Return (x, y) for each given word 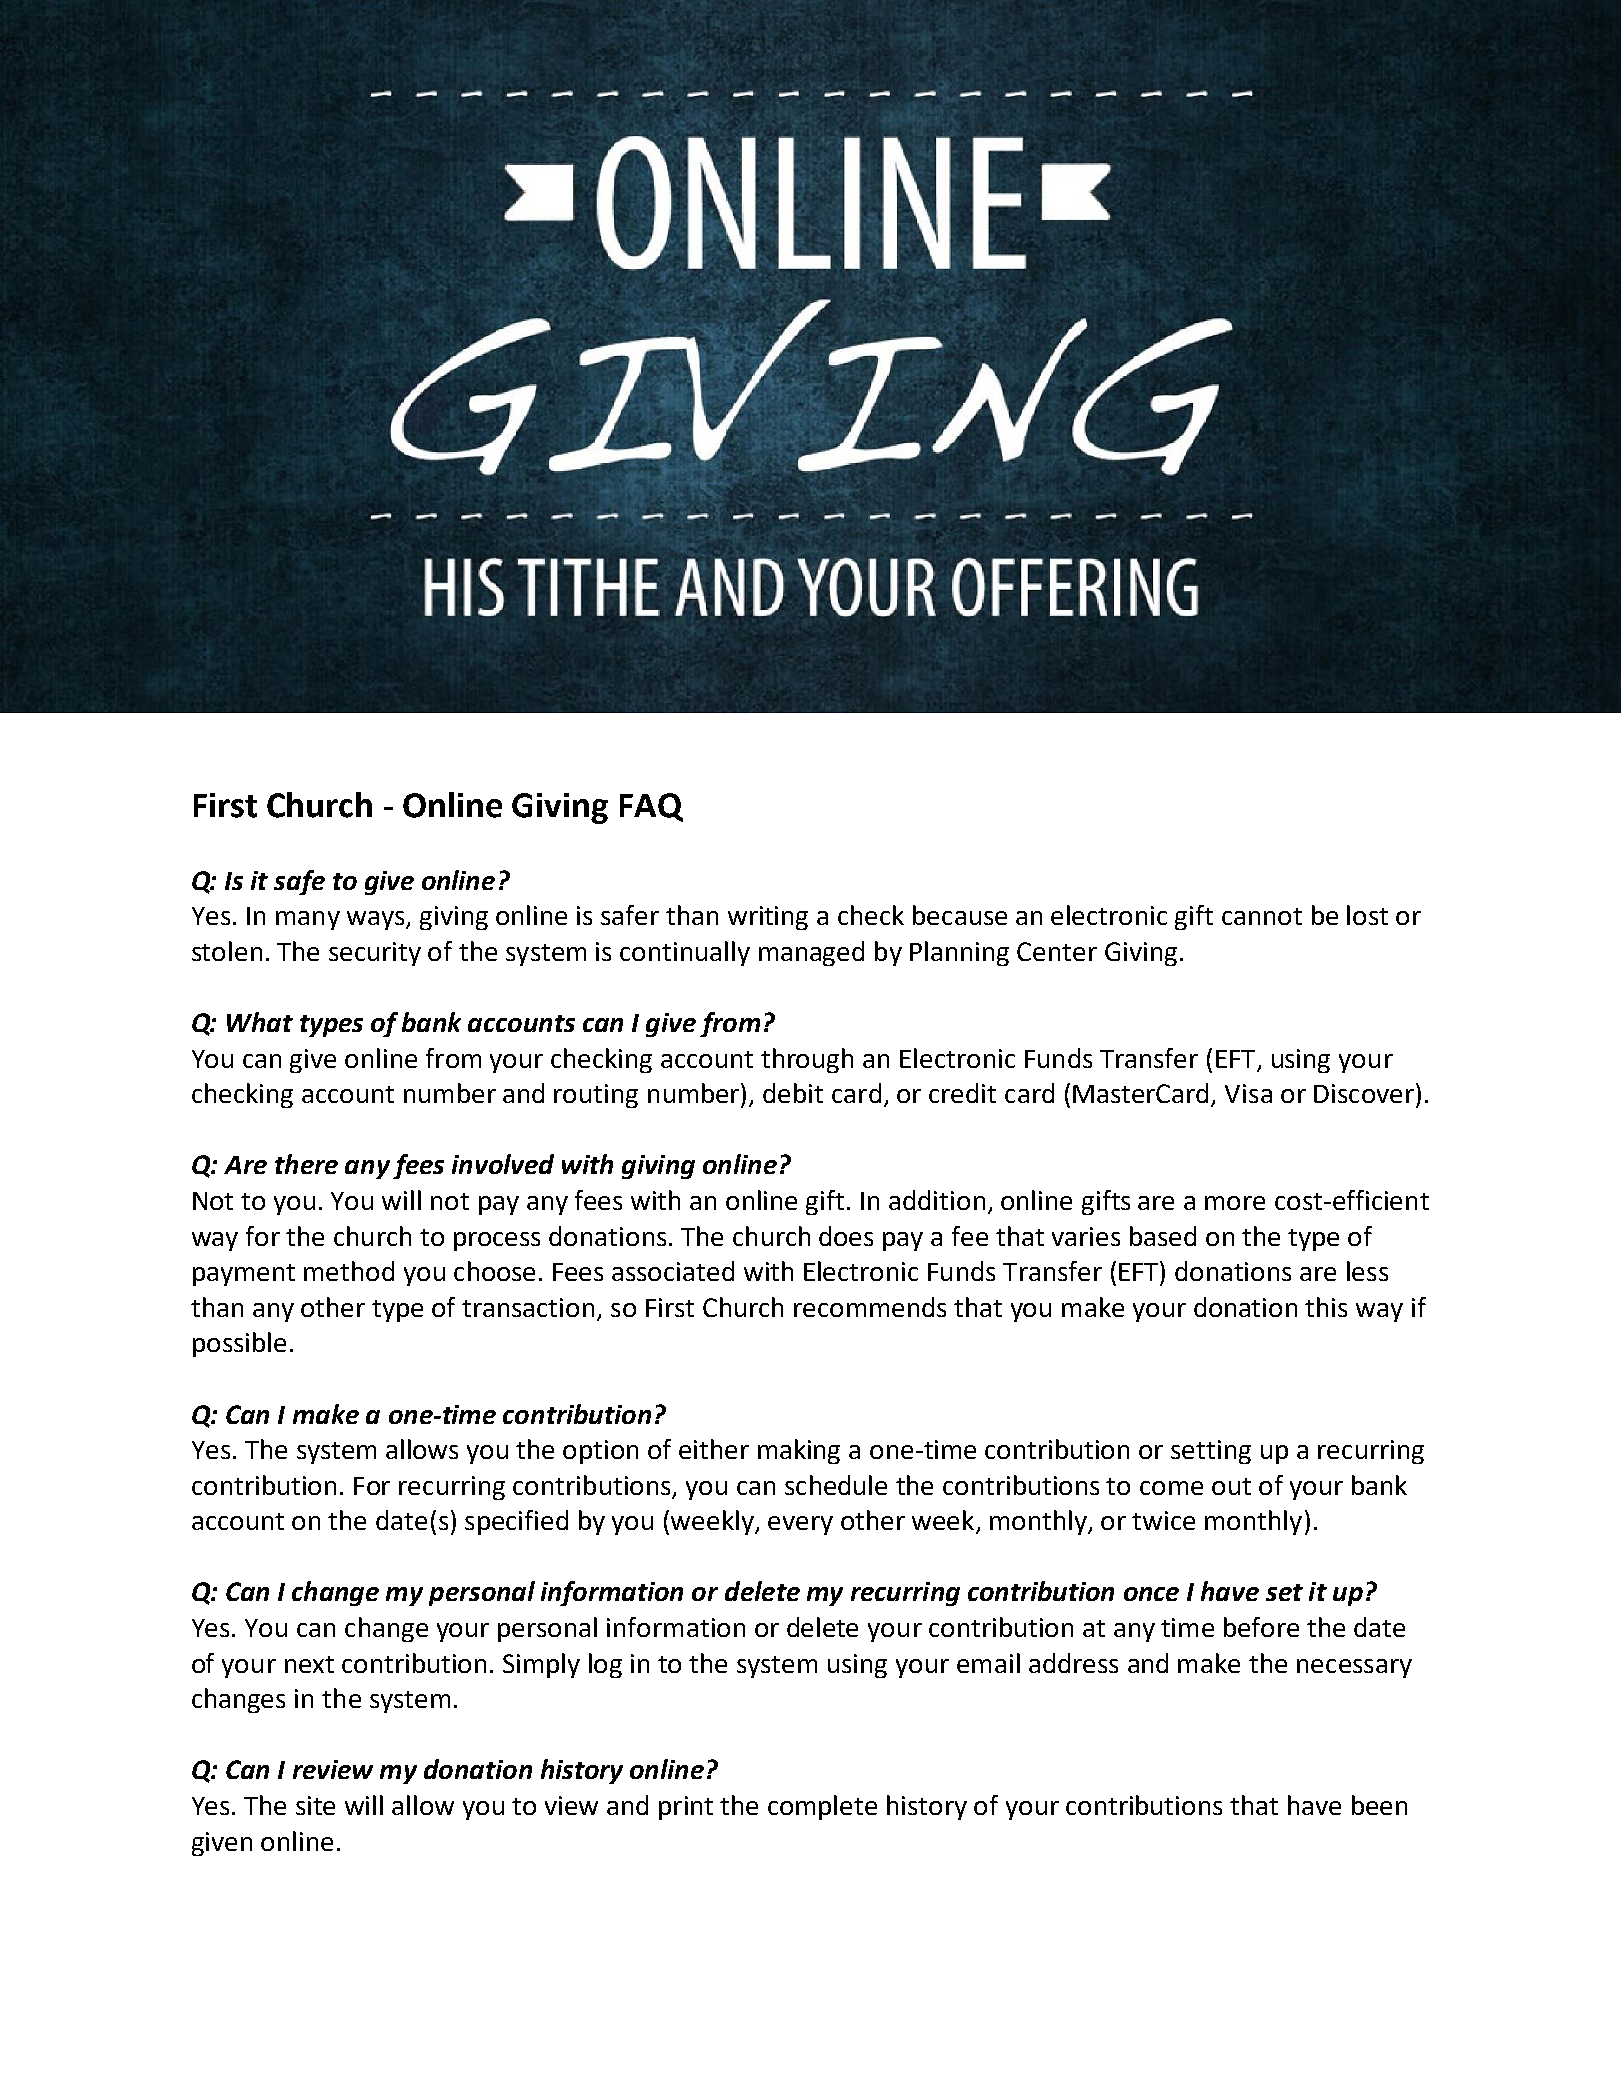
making (799, 1451)
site (315, 1805)
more (1235, 1203)
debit (793, 1093)
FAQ (651, 807)
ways (377, 920)
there (306, 1164)
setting (1211, 1452)
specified (516, 1522)
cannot (1262, 916)
